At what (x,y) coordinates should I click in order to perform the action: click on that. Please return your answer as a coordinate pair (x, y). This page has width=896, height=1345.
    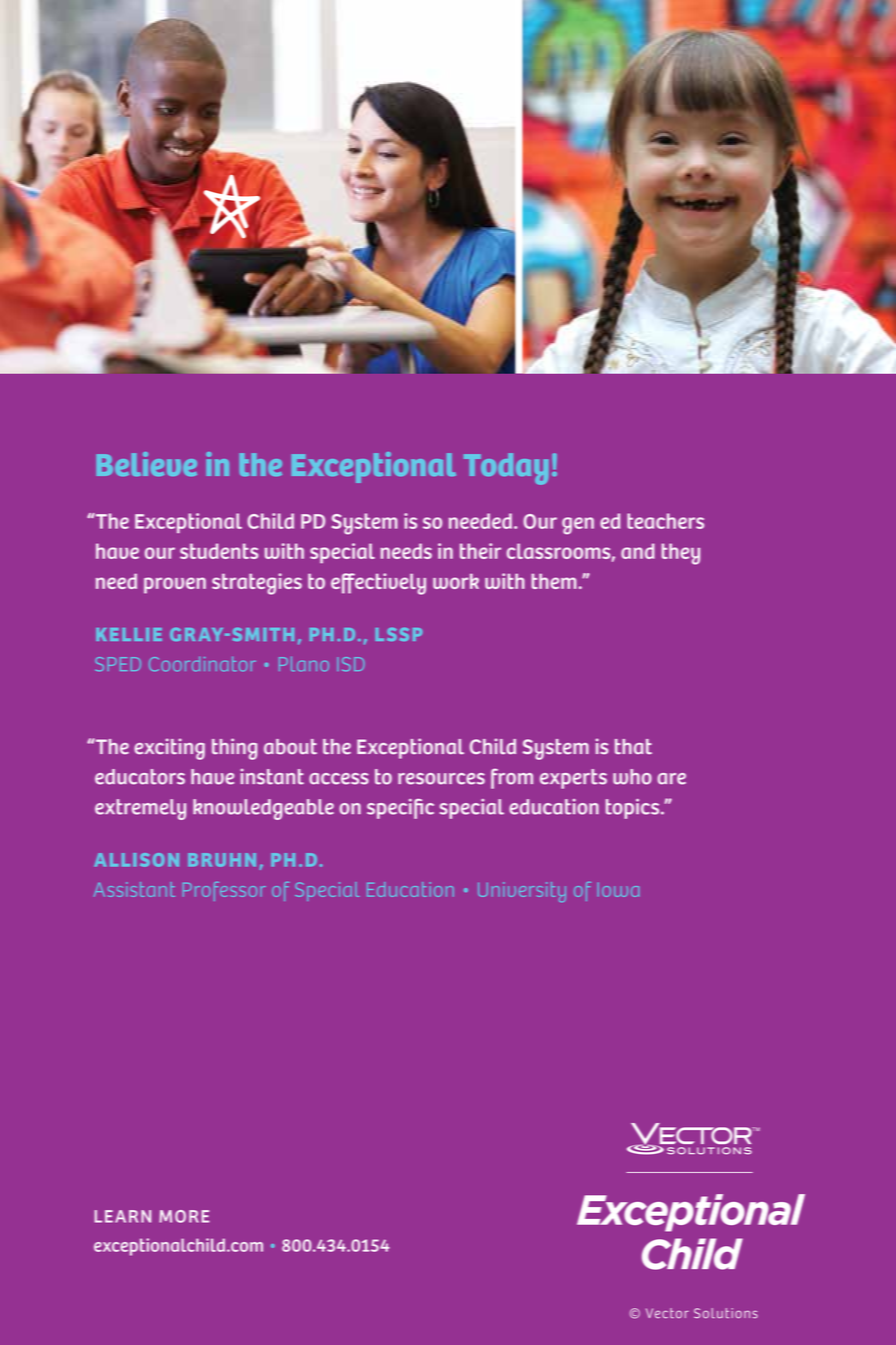
    Looking at the image, I should click on (633, 746).
